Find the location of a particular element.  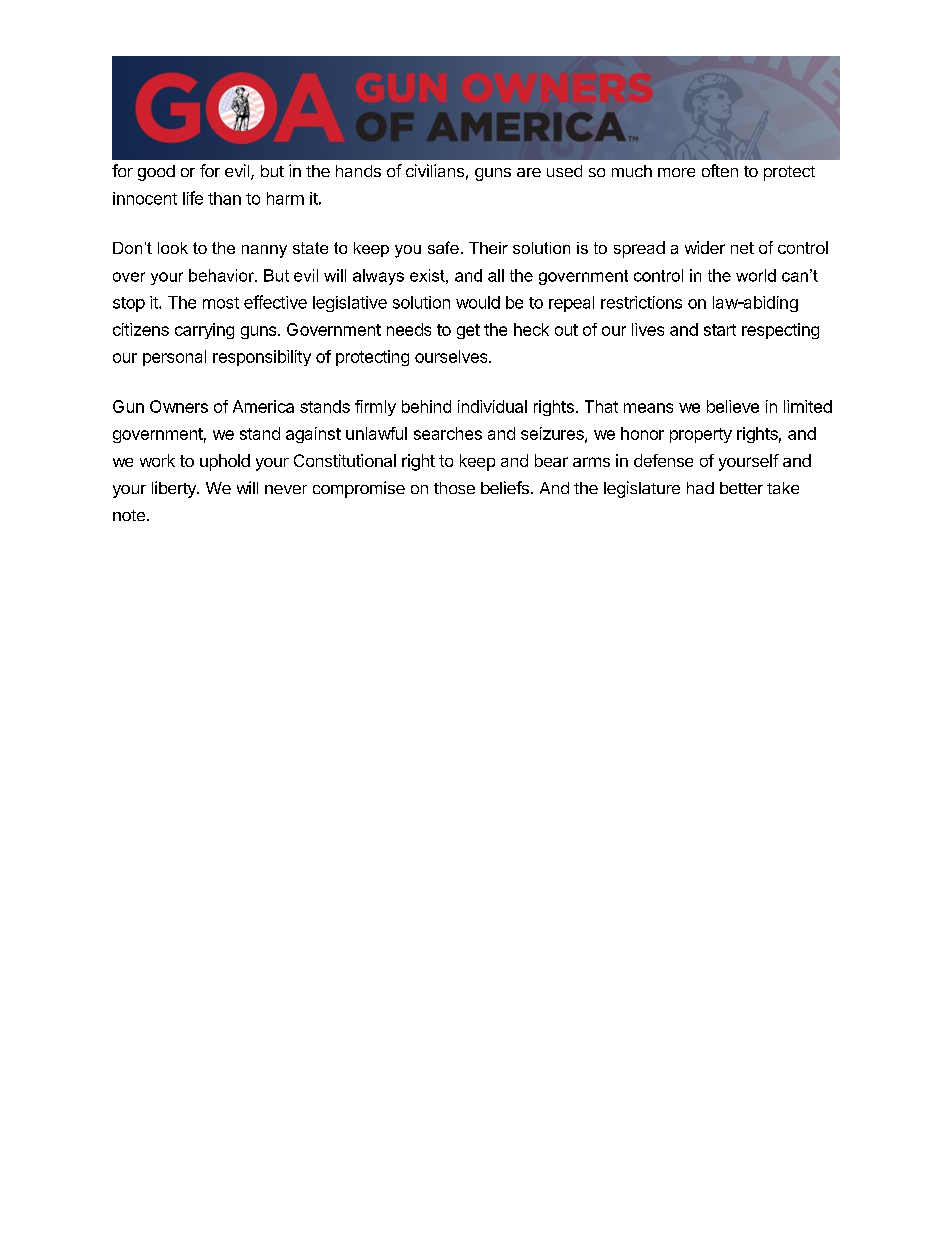

Their is located at coordinates (488, 248).
